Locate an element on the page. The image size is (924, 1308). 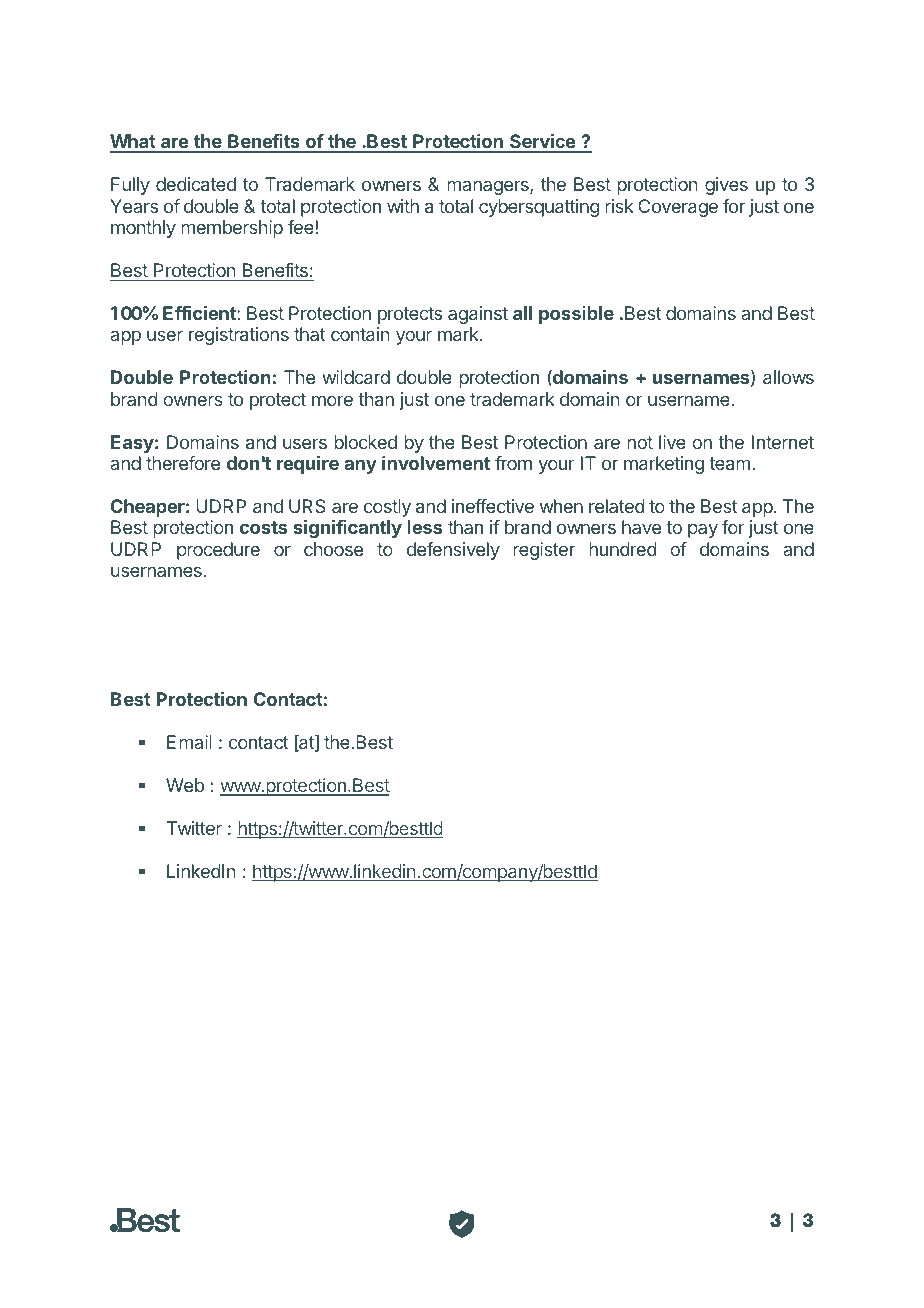
therefore is located at coordinates (183, 463).
